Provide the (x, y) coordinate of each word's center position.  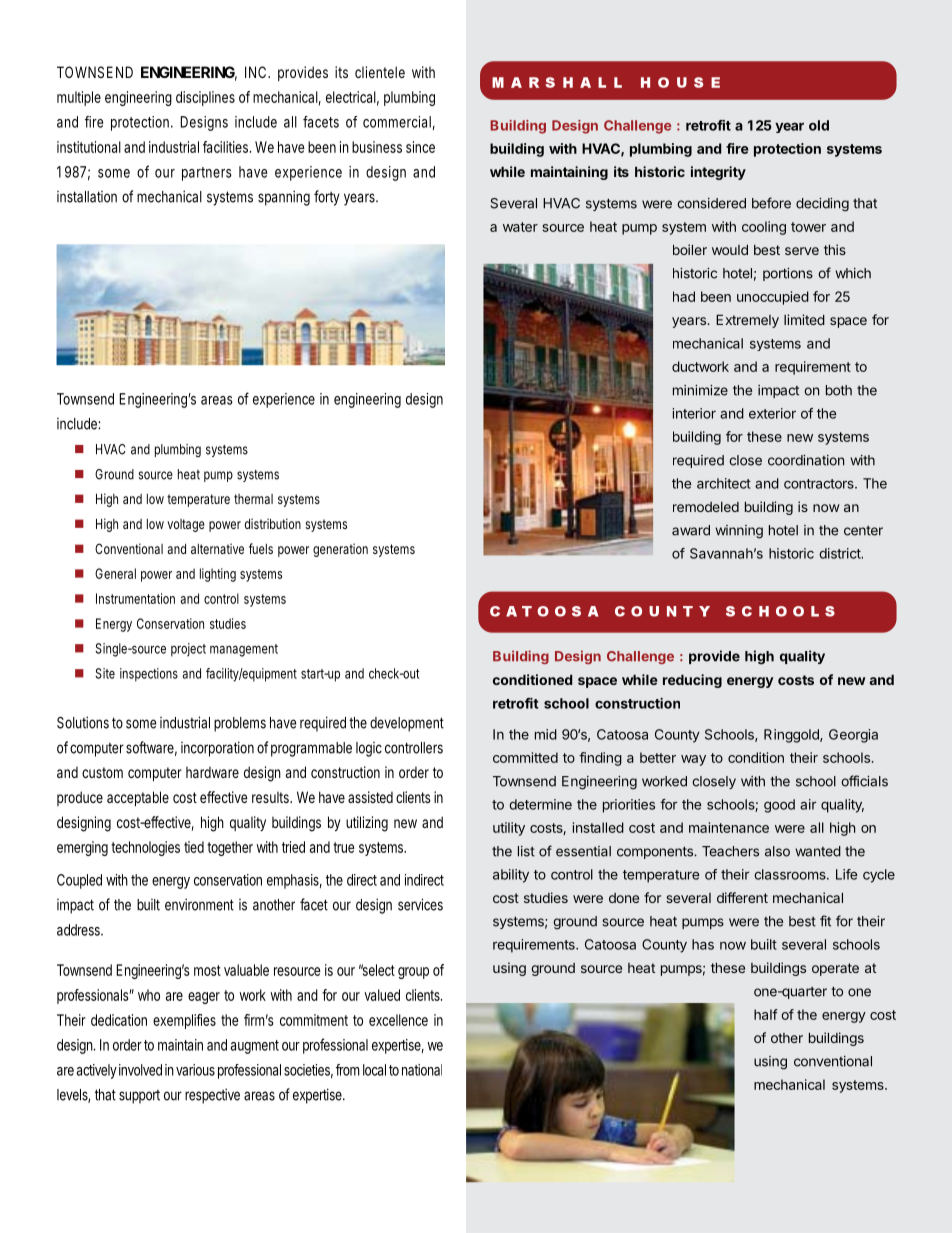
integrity (718, 173)
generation (340, 550)
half (766, 1014)
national (422, 1070)
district (840, 553)
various (195, 1070)
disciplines (205, 98)
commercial (397, 122)
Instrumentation (135, 598)
